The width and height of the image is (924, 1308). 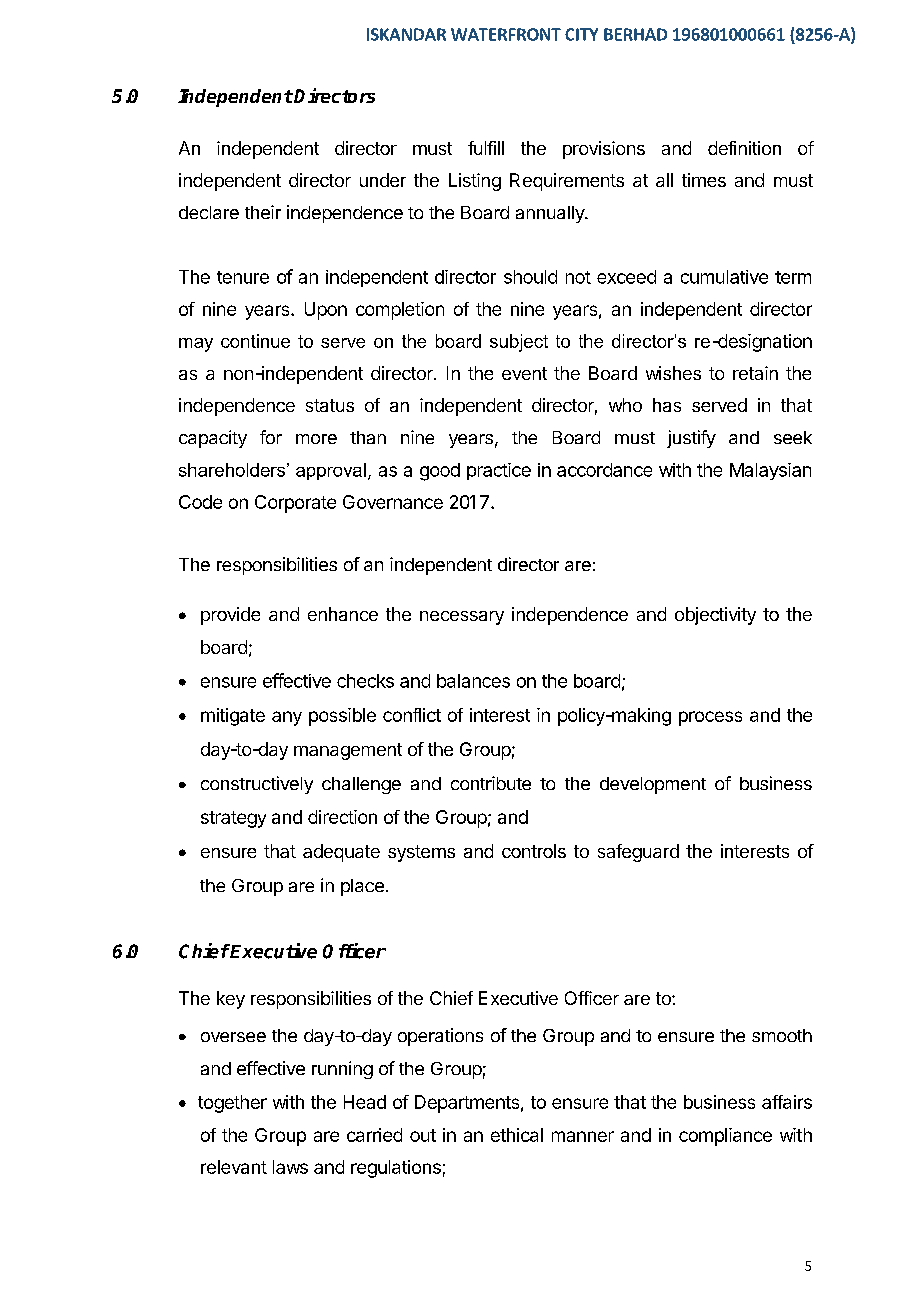 I want to click on compliance, so click(x=725, y=1137).
